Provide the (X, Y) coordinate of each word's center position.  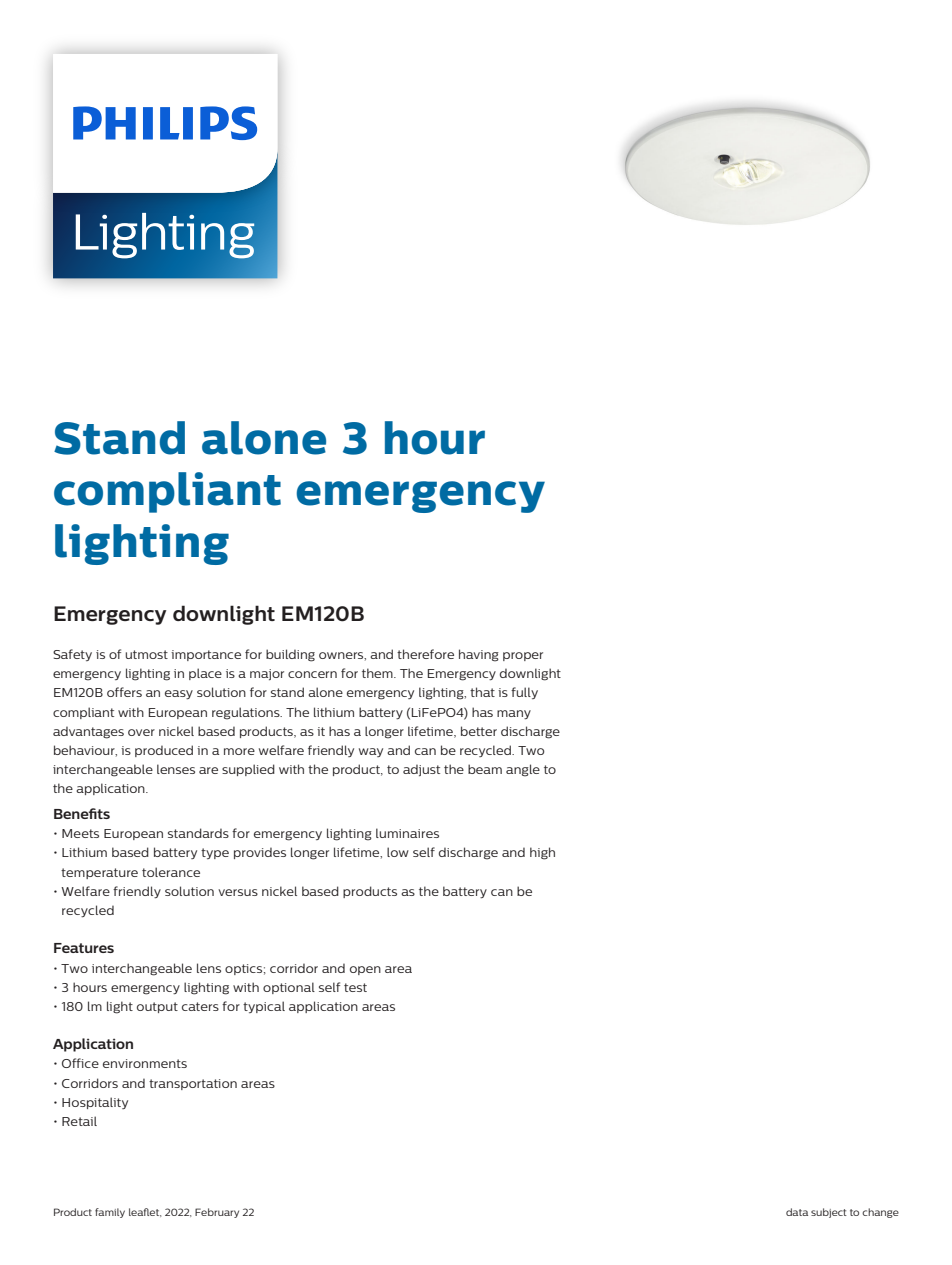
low (398, 852)
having (479, 655)
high (542, 853)
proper (523, 656)
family (110, 1213)
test (355, 987)
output (157, 1007)
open (365, 970)
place (205, 674)
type (215, 853)
